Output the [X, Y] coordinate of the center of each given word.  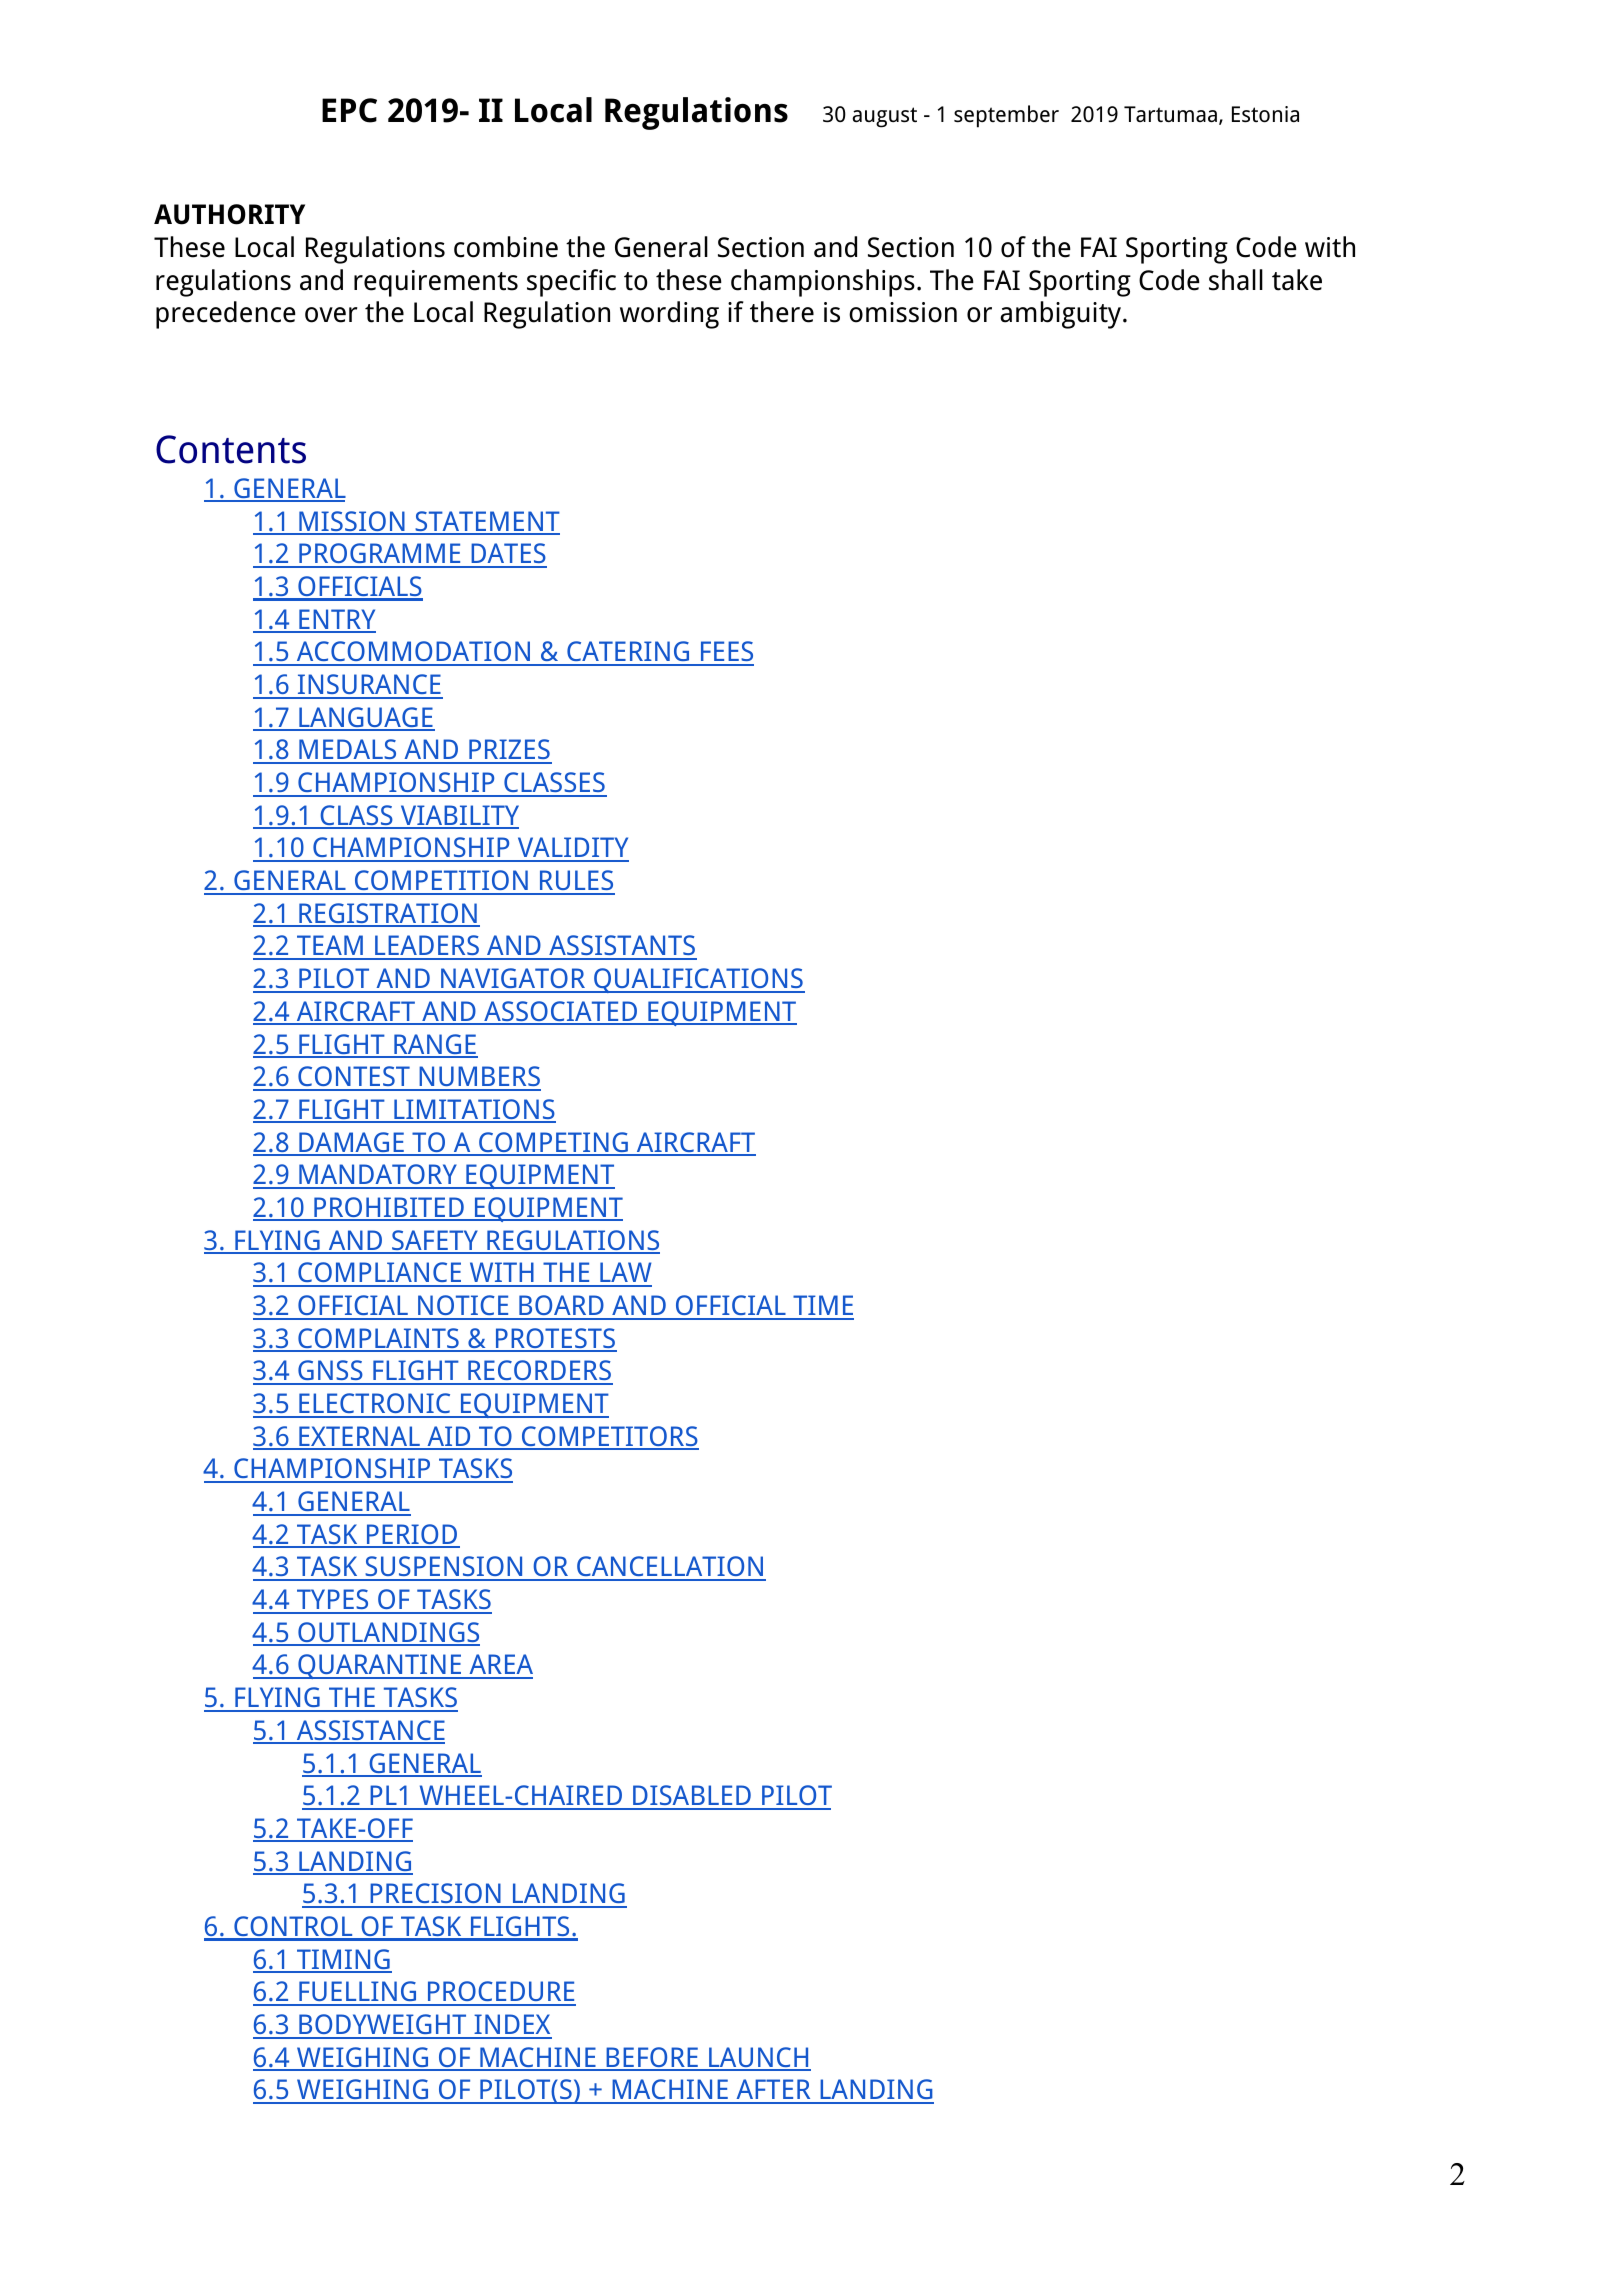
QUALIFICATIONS [698, 980]
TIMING [343, 1960]
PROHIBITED [389, 1208]
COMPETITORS [609, 1437]
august [884, 117]
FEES [726, 653]
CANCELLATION [670, 1568]
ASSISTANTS [622, 947]
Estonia [1265, 114]
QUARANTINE [379, 1666]
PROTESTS [555, 1339]
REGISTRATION [388, 914]
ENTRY [336, 620]
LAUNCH [759, 2058]
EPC [349, 110]
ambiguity [1062, 315]
